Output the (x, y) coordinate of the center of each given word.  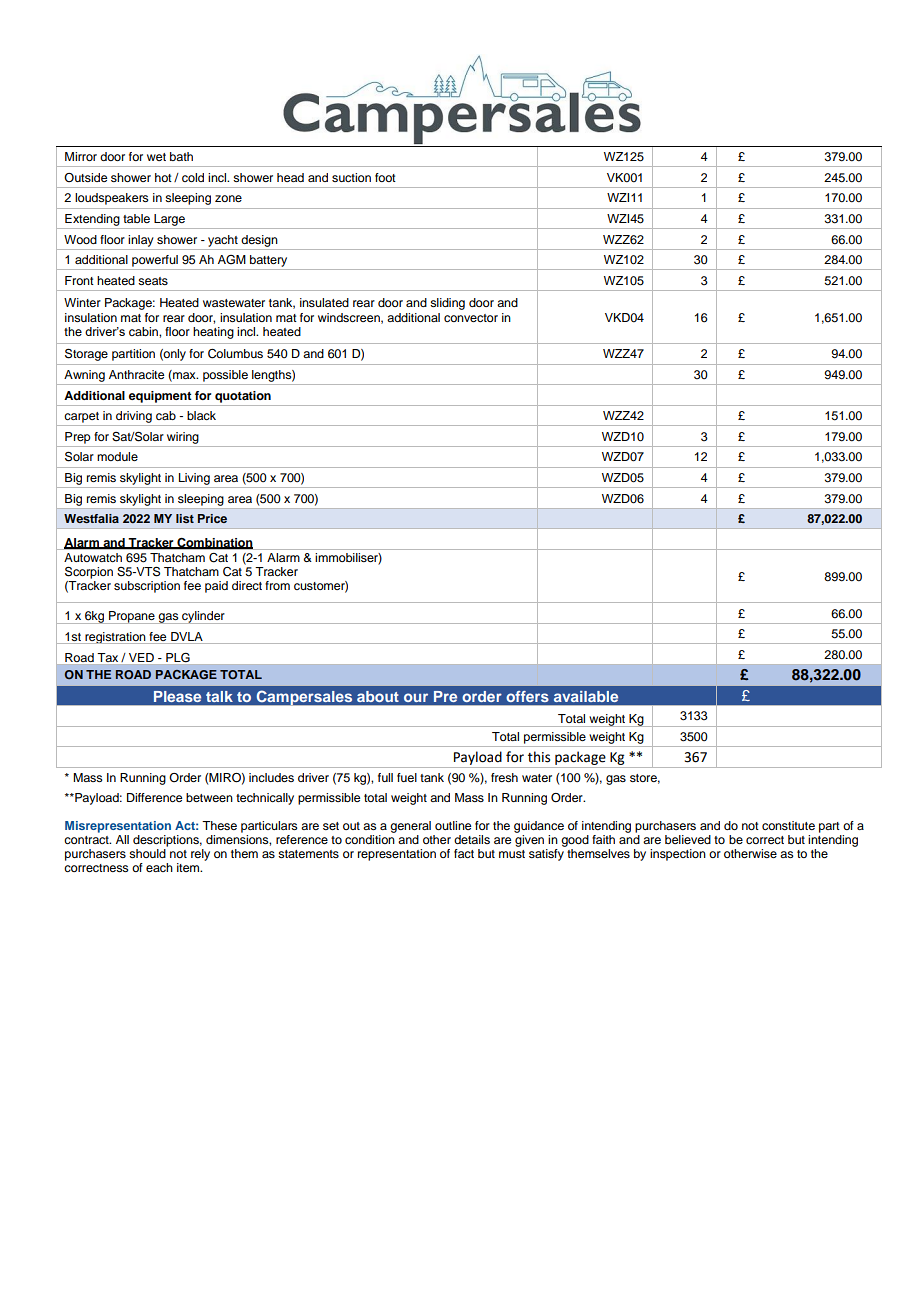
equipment (160, 397)
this (539, 757)
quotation (243, 397)
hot (163, 177)
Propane (132, 617)
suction (351, 177)
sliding (447, 304)
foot (385, 177)
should (147, 853)
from (277, 585)
